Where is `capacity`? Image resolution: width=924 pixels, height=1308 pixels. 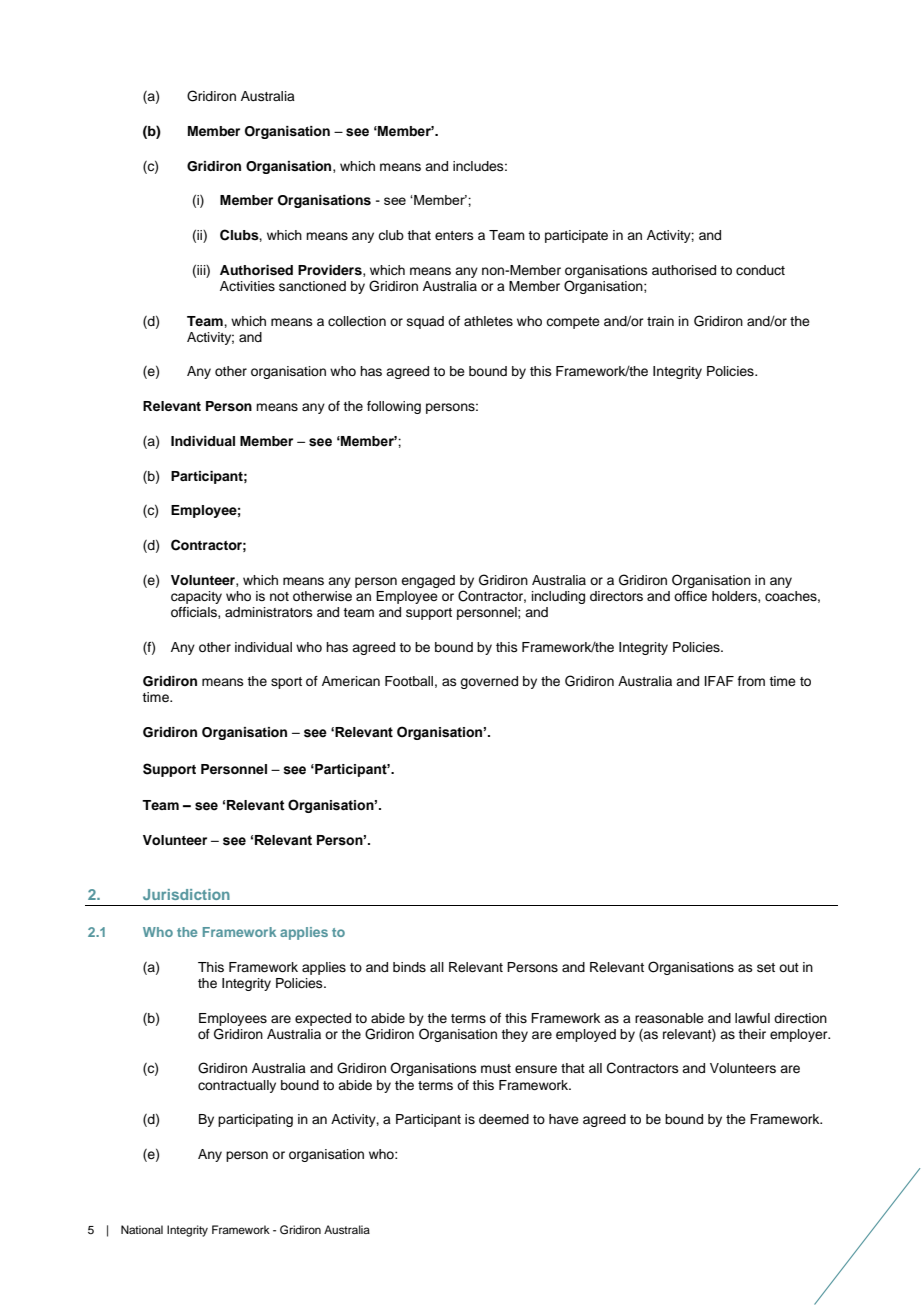
capacity is located at coordinates (196, 597).
